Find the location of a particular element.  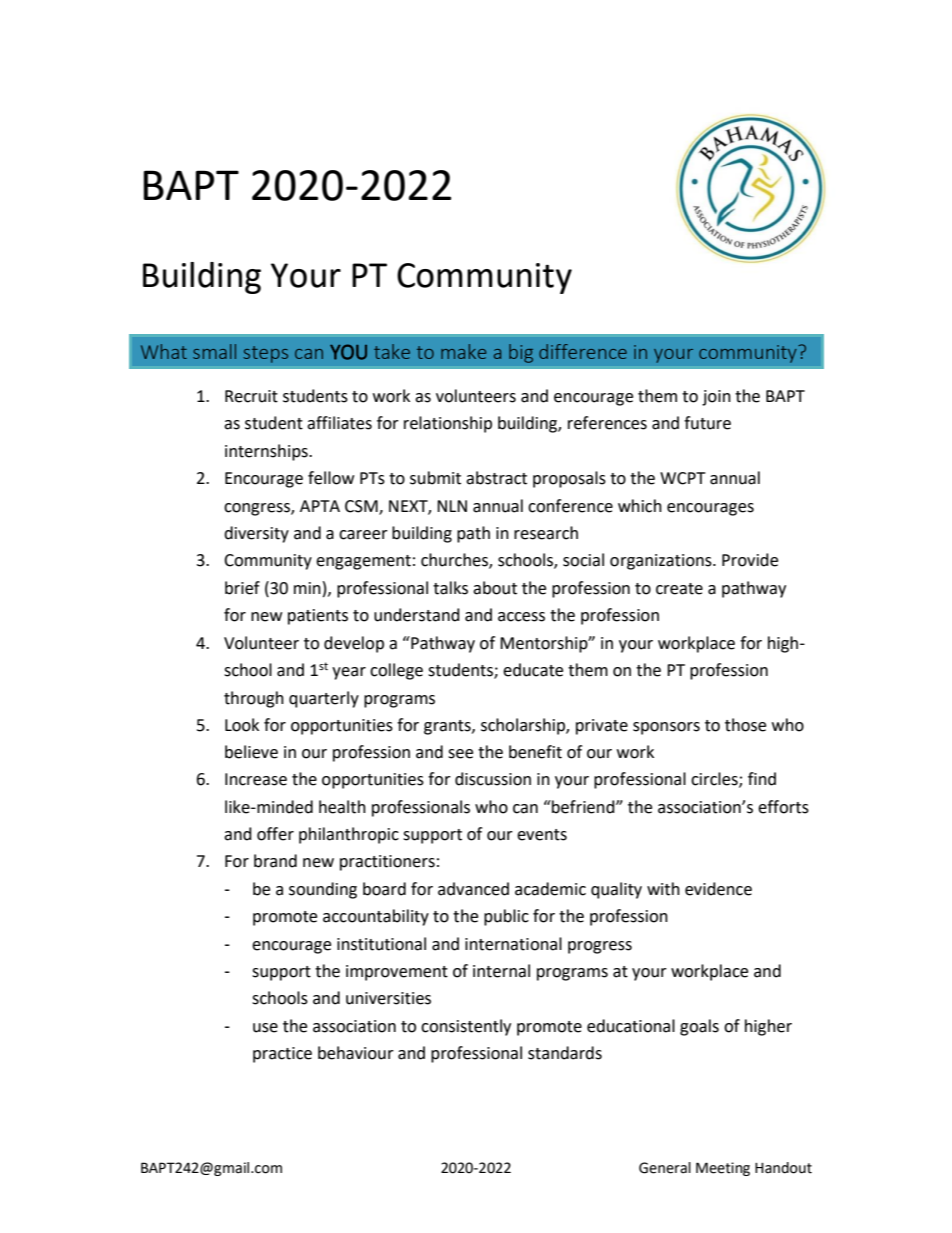

Meeting is located at coordinates (723, 1169).
